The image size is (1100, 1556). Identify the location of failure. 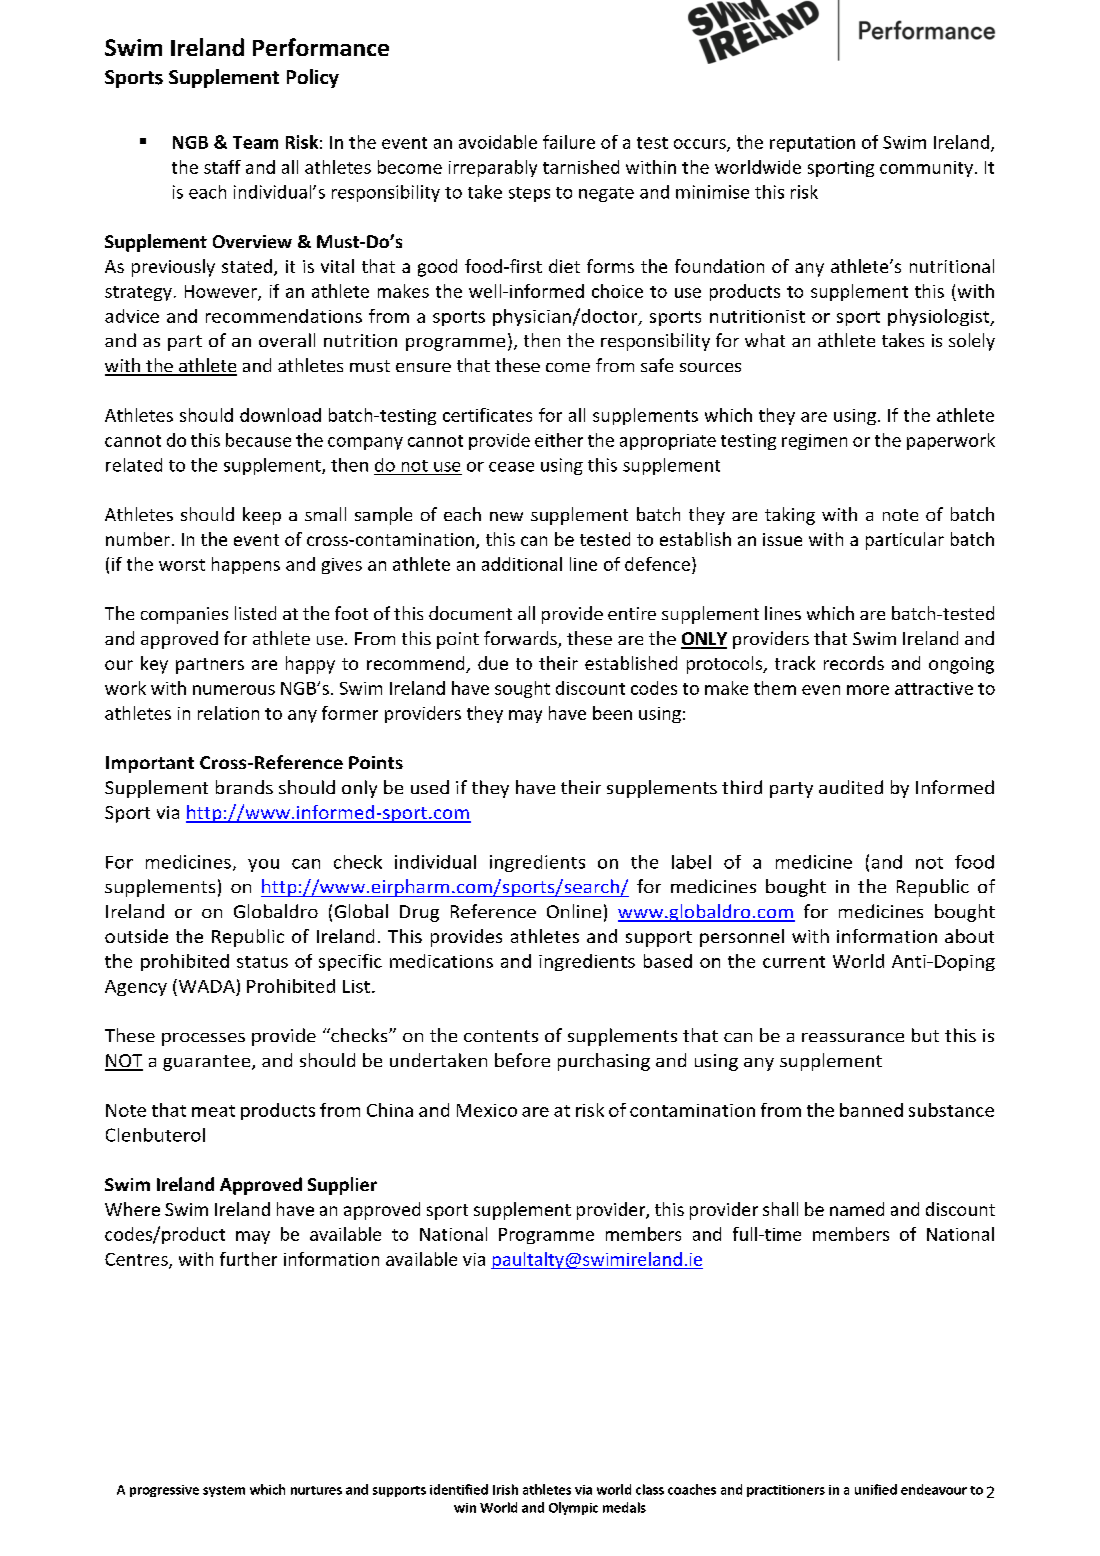
(569, 142).
